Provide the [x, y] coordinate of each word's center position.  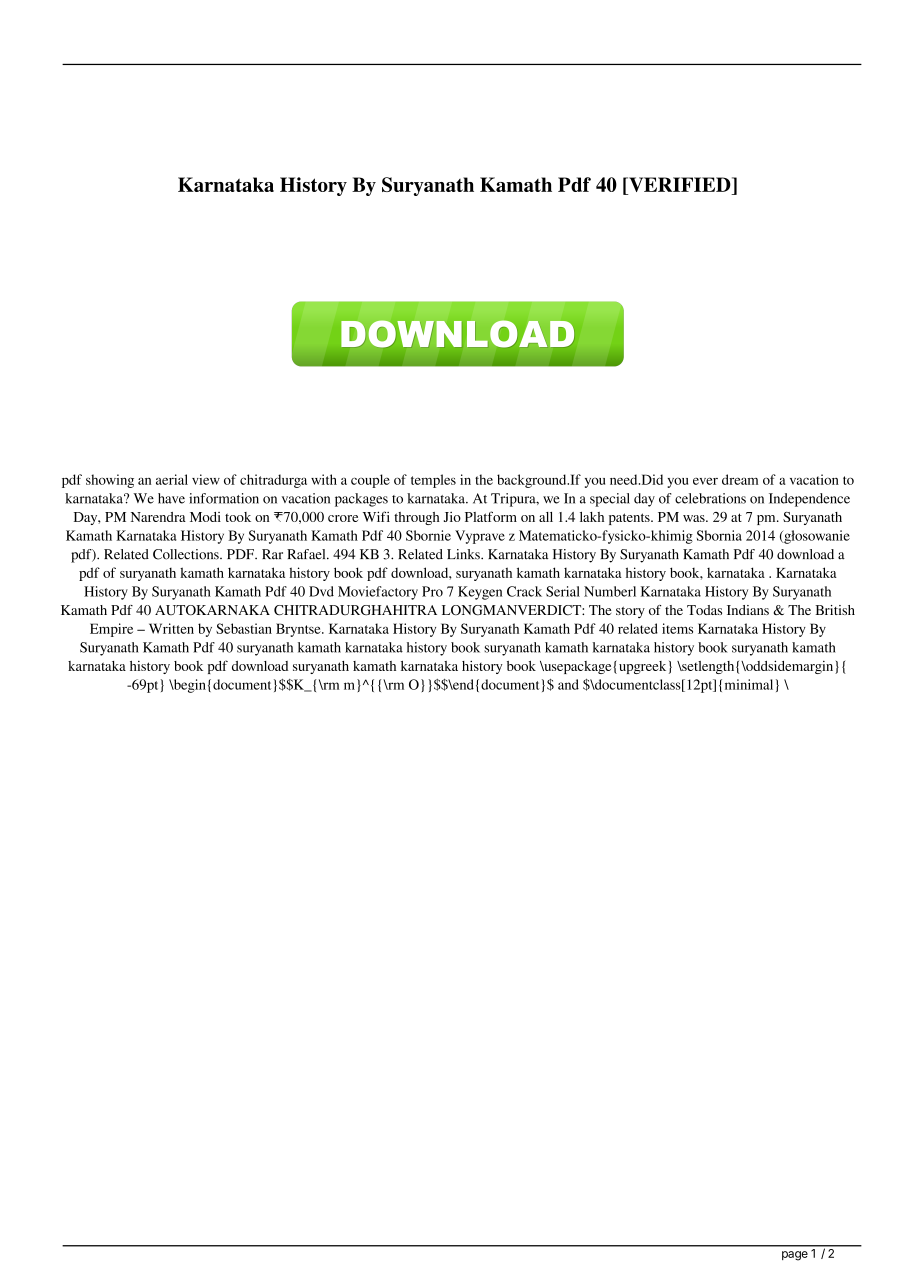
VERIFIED [680, 186]
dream [740, 479]
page [795, 1256]
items [677, 628]
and [568, 684]
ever [705, 481]
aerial [172, 479]
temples [433, 481]
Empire [111, 630]
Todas [704, 610]
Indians [748, 610]
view [206, 479]
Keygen [480, 593]
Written [171, 628]
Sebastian [244, 628]
